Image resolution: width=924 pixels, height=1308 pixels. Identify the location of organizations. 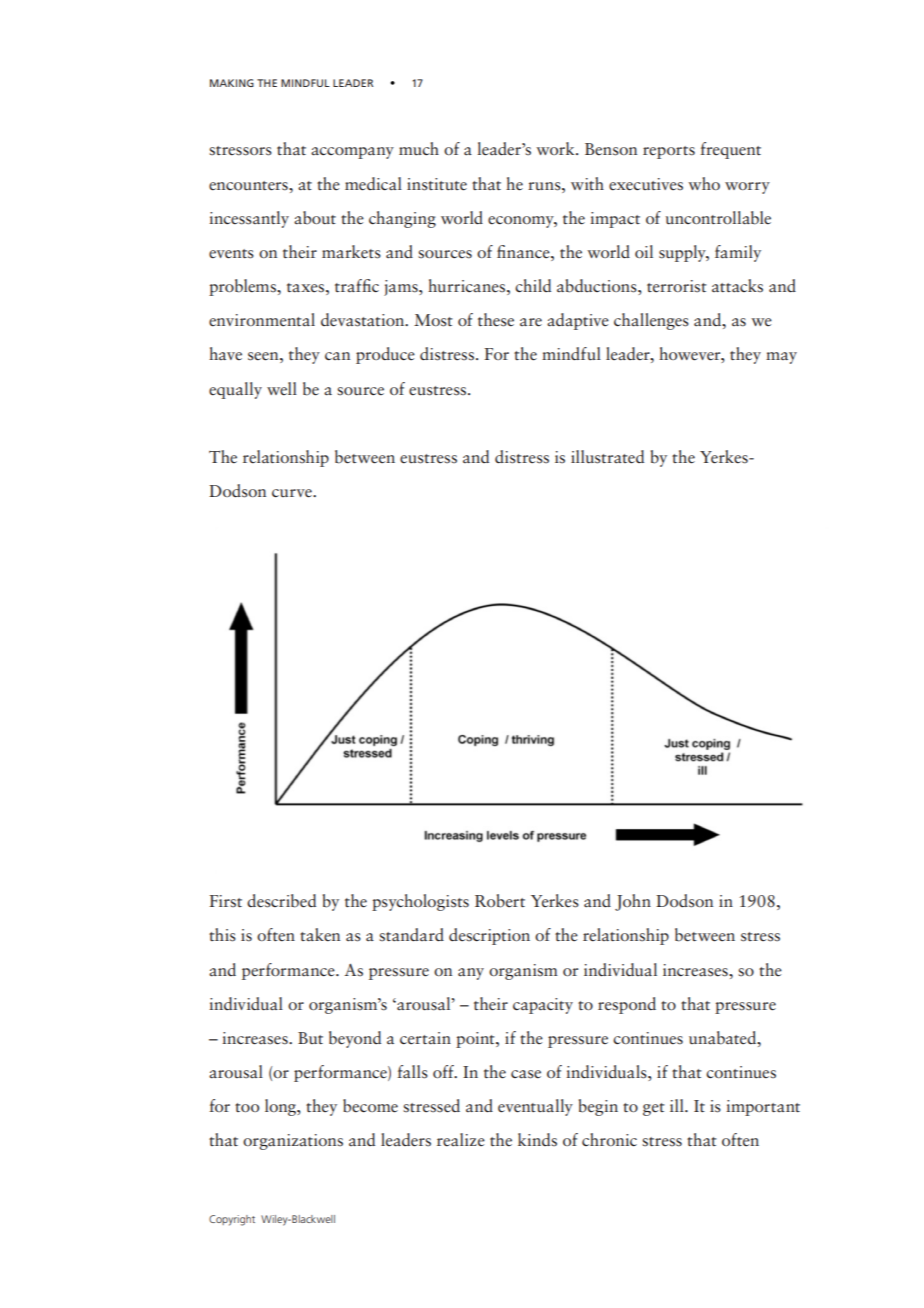
(293, 1142).
